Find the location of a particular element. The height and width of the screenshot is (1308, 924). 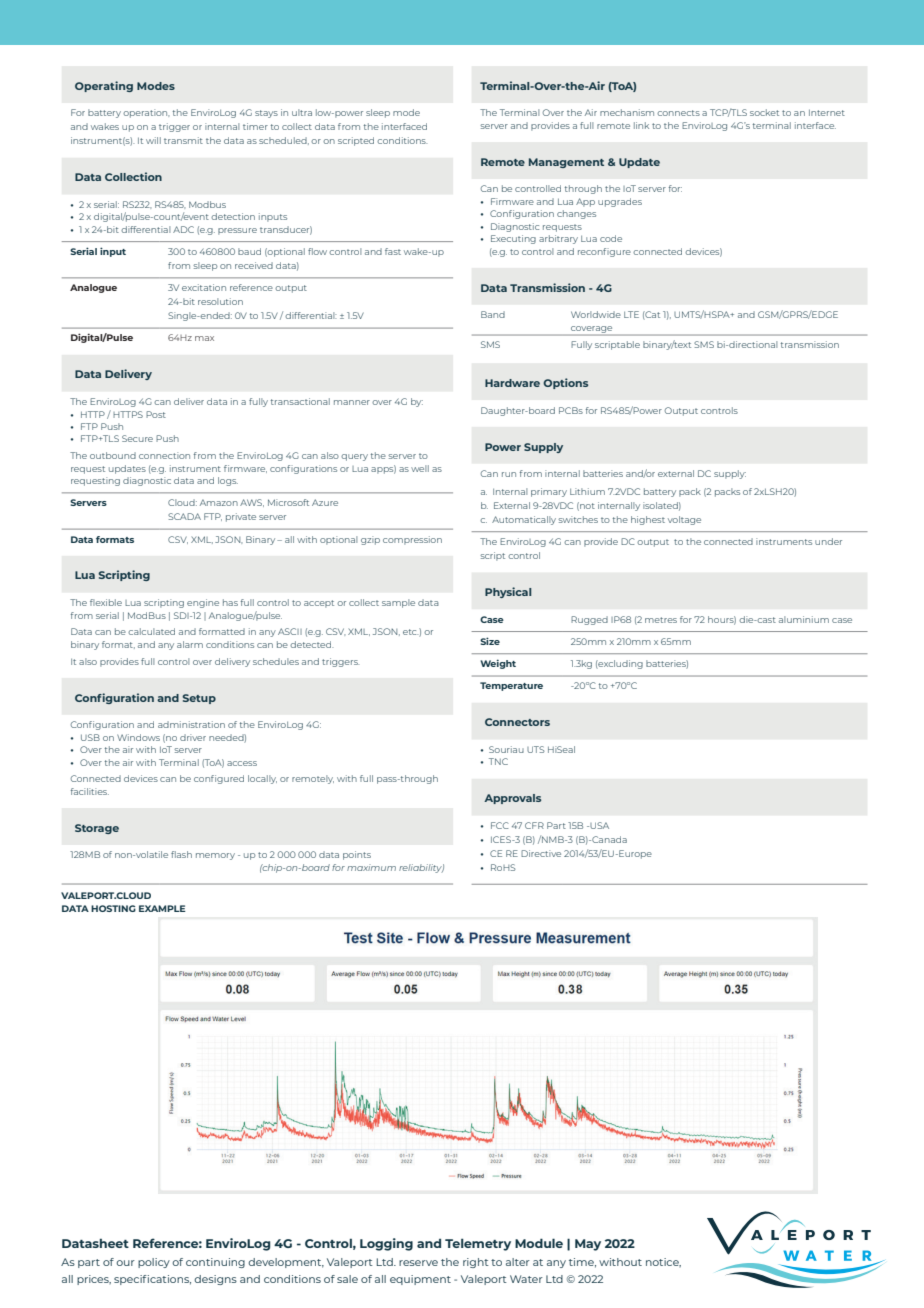

aluminium is located at coordinates (804, 619).
